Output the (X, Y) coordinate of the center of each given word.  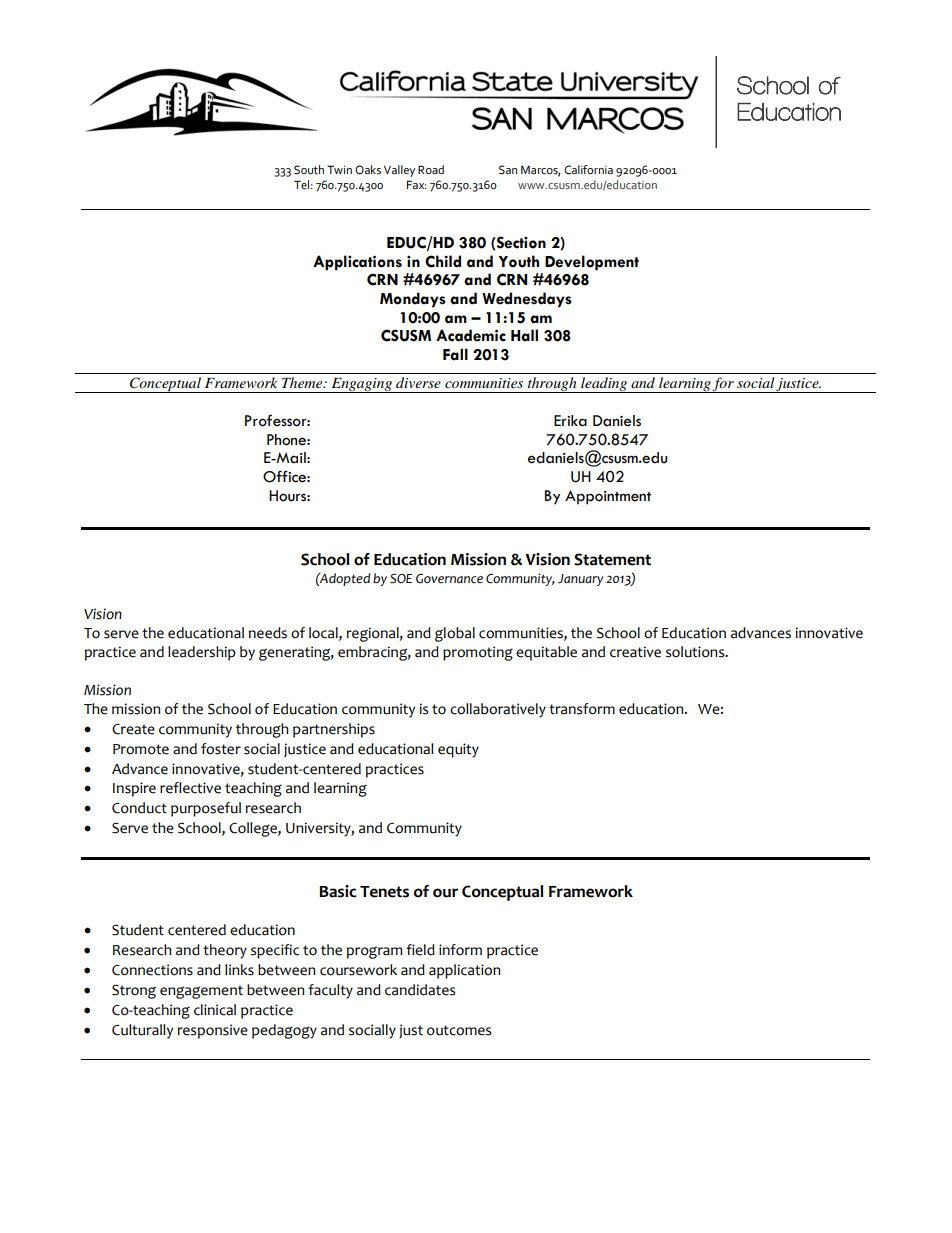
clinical (215, 1010)
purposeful (206, 809)
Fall (455, 354)
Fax (417, 184)
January (580, 580)
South (309, 170)
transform (582, 709)
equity (458, 750)
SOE (401, 578)
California (588, 170)
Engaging (362, 385)
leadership (202, 653)
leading (604, 385)
